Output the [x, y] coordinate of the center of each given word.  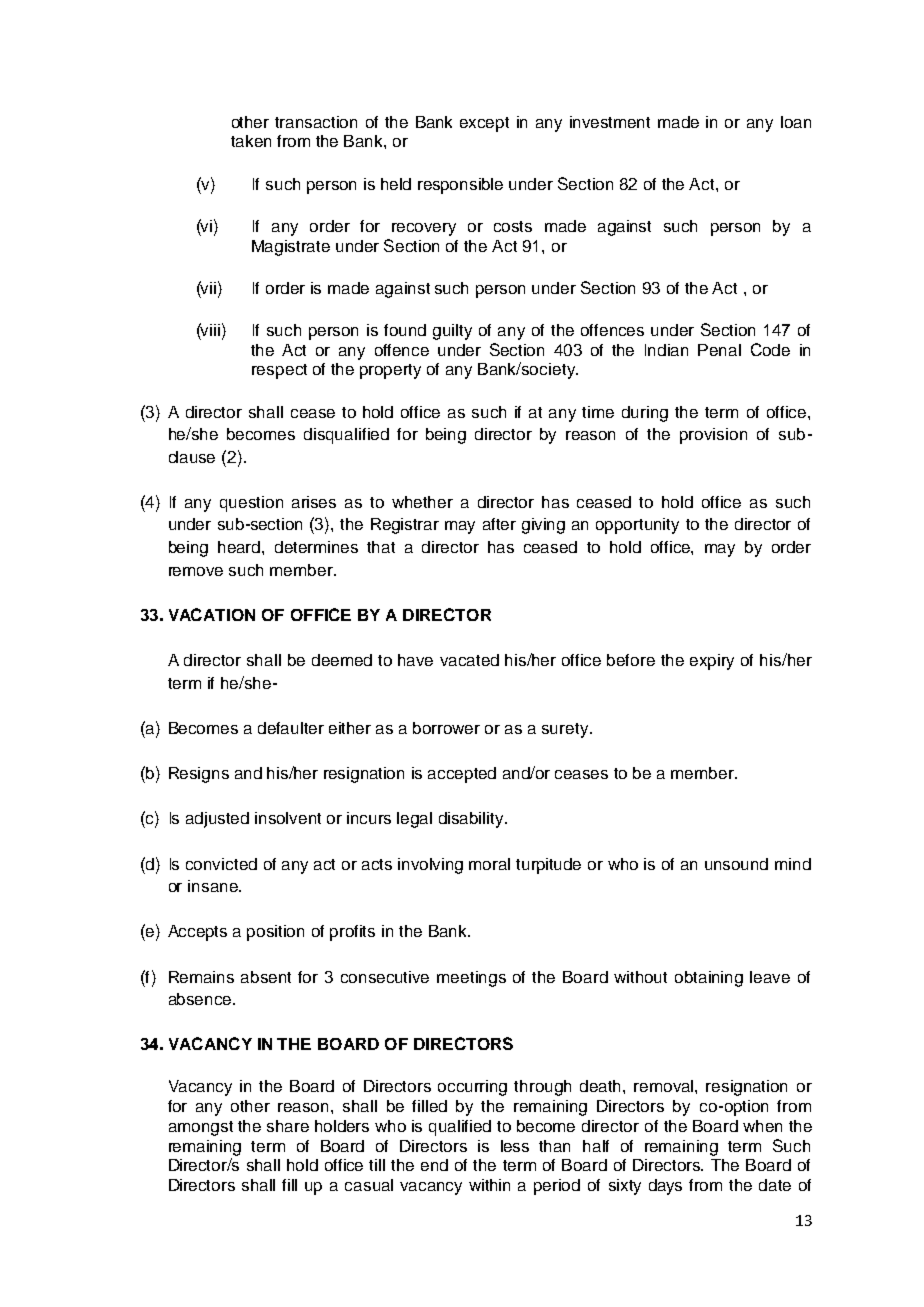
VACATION [212, 614]
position [275, 933]
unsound [736, 864]
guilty [452, 332]
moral [489, 864]
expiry [712, 662]
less [515, 1146]
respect [279, 371]
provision [713, 436]
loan [796, 122]
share [288, 1126]
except [484, 124]
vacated [469, 660]
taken [251, 141]
